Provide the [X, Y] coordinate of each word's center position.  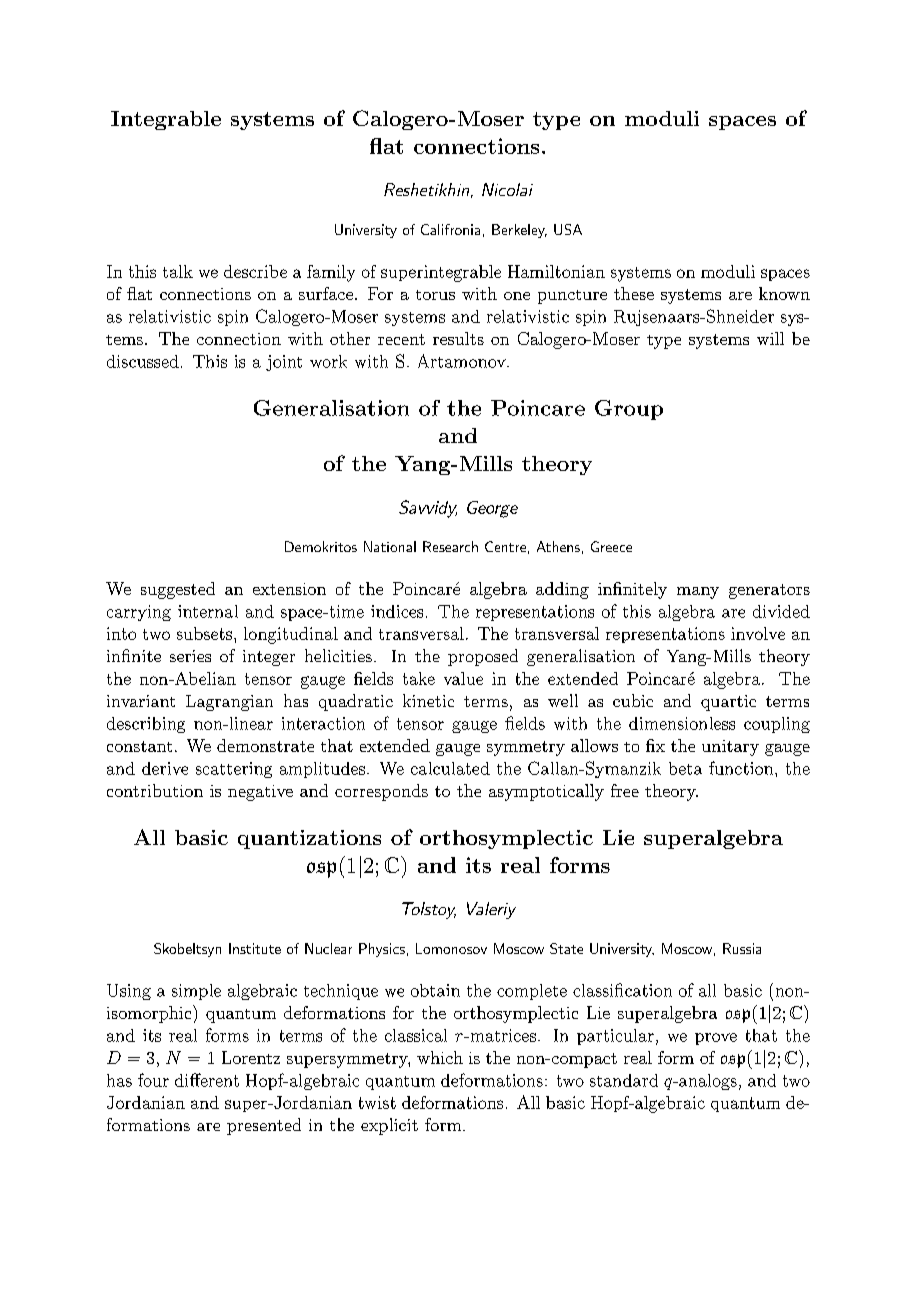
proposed [483, 657]
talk [178, 271]
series [190, 656]
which [440, 1057]
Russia [742, 948]
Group [629, 410]
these [634, 293]
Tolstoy [429, 910]
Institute [255, 948]
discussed [143, 361]
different [207, 1080]
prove [716, 1039]
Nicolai [507, 189]
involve [758, 633]
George [492, 509]
